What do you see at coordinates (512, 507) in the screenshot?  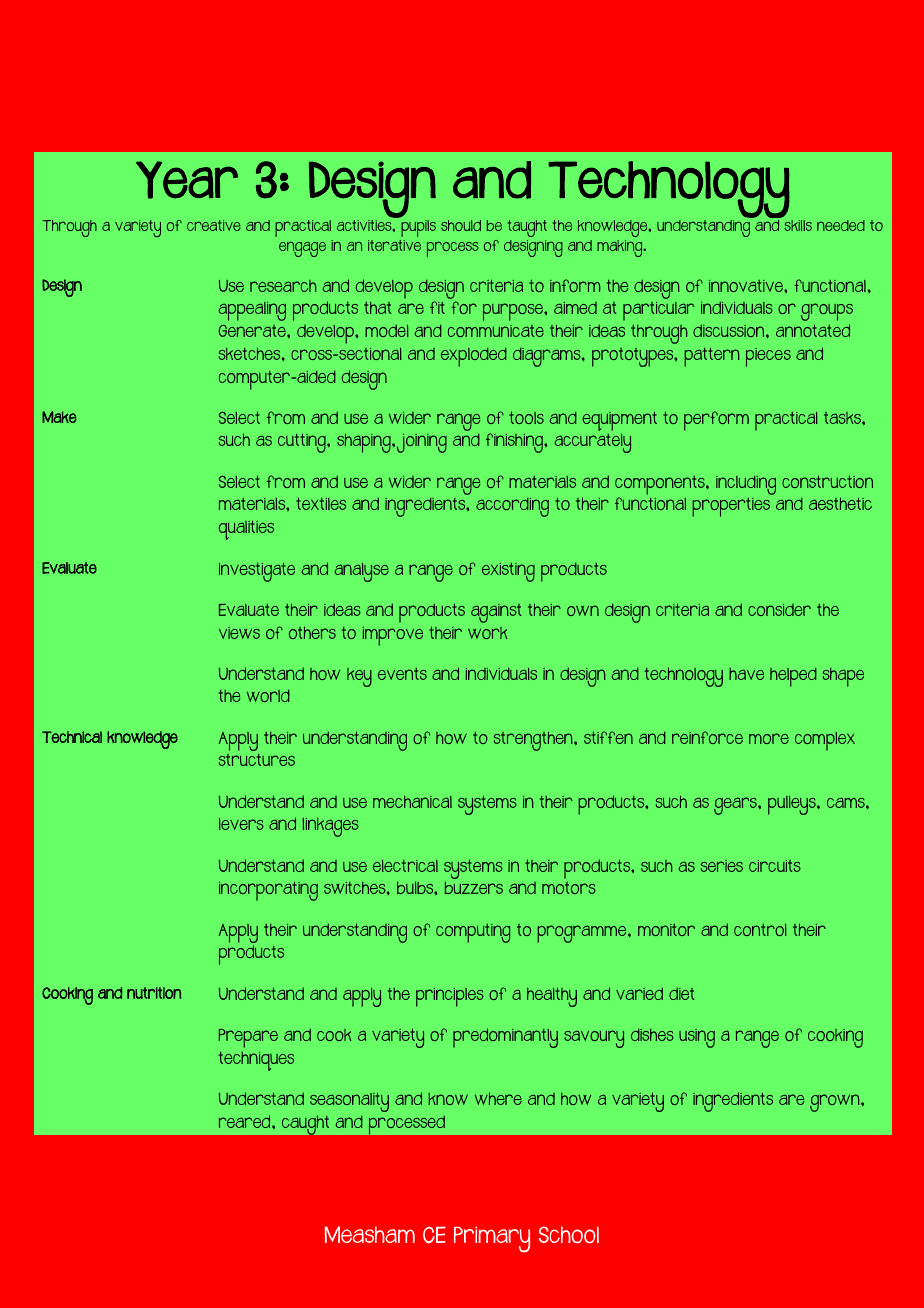 I see `according` at bounding box center [512, 507].
